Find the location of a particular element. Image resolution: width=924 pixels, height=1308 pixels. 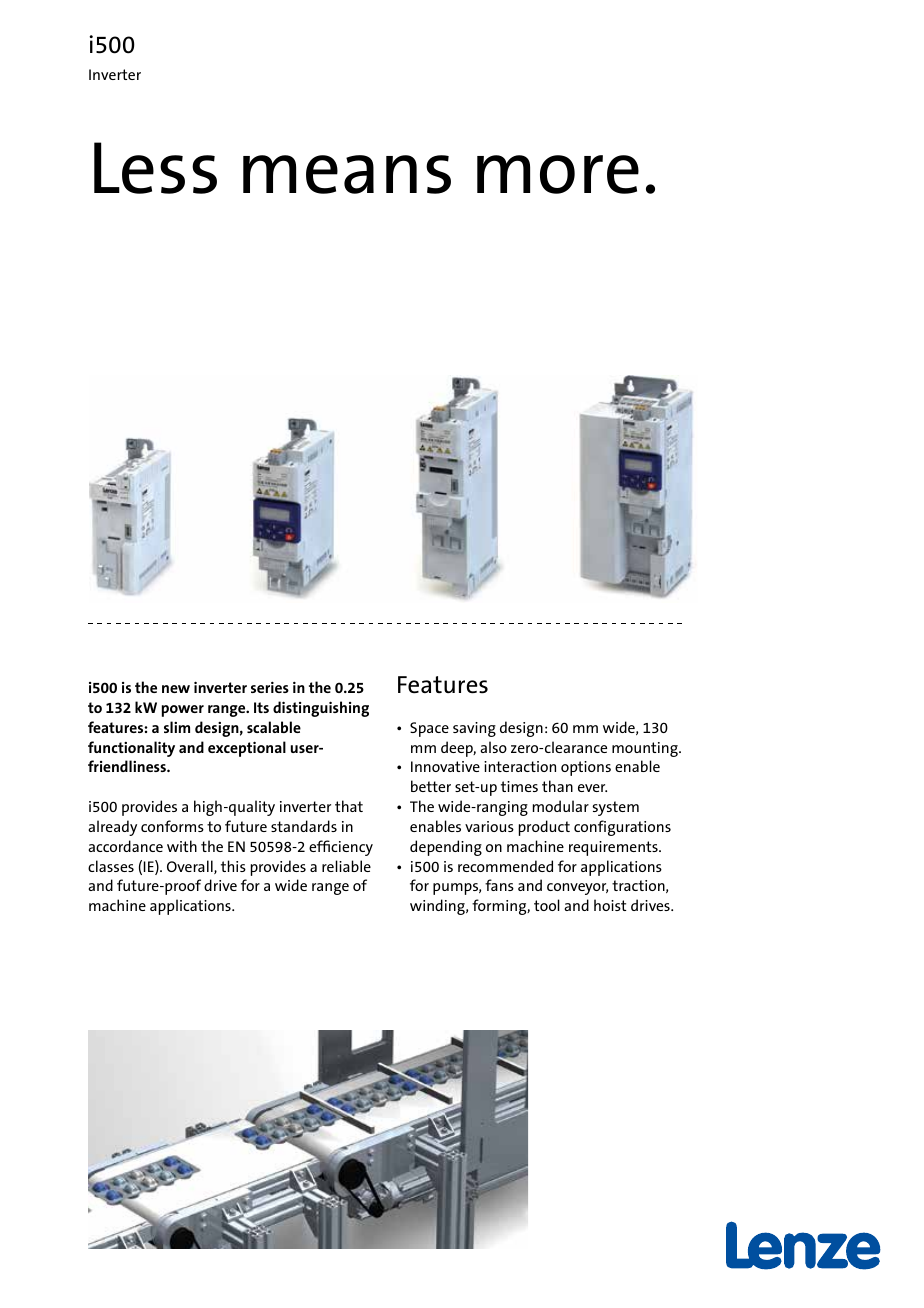

new is located at coordinates (176, 689).
